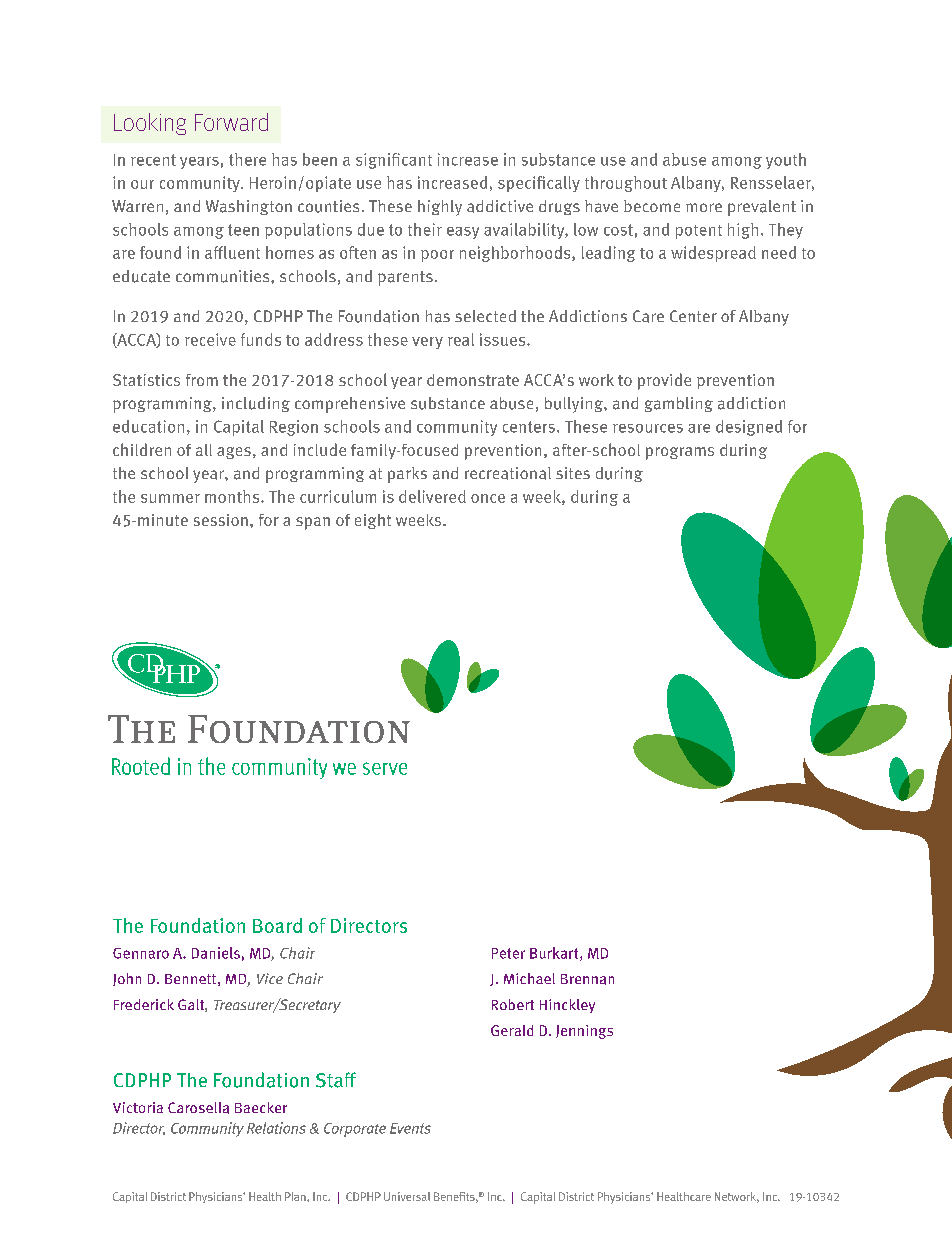 Image resolution: width=952 pixels, height=1233 pixels. Describe the element at coordinates (407, 1196) in the page. I see `Universal` at that location.
